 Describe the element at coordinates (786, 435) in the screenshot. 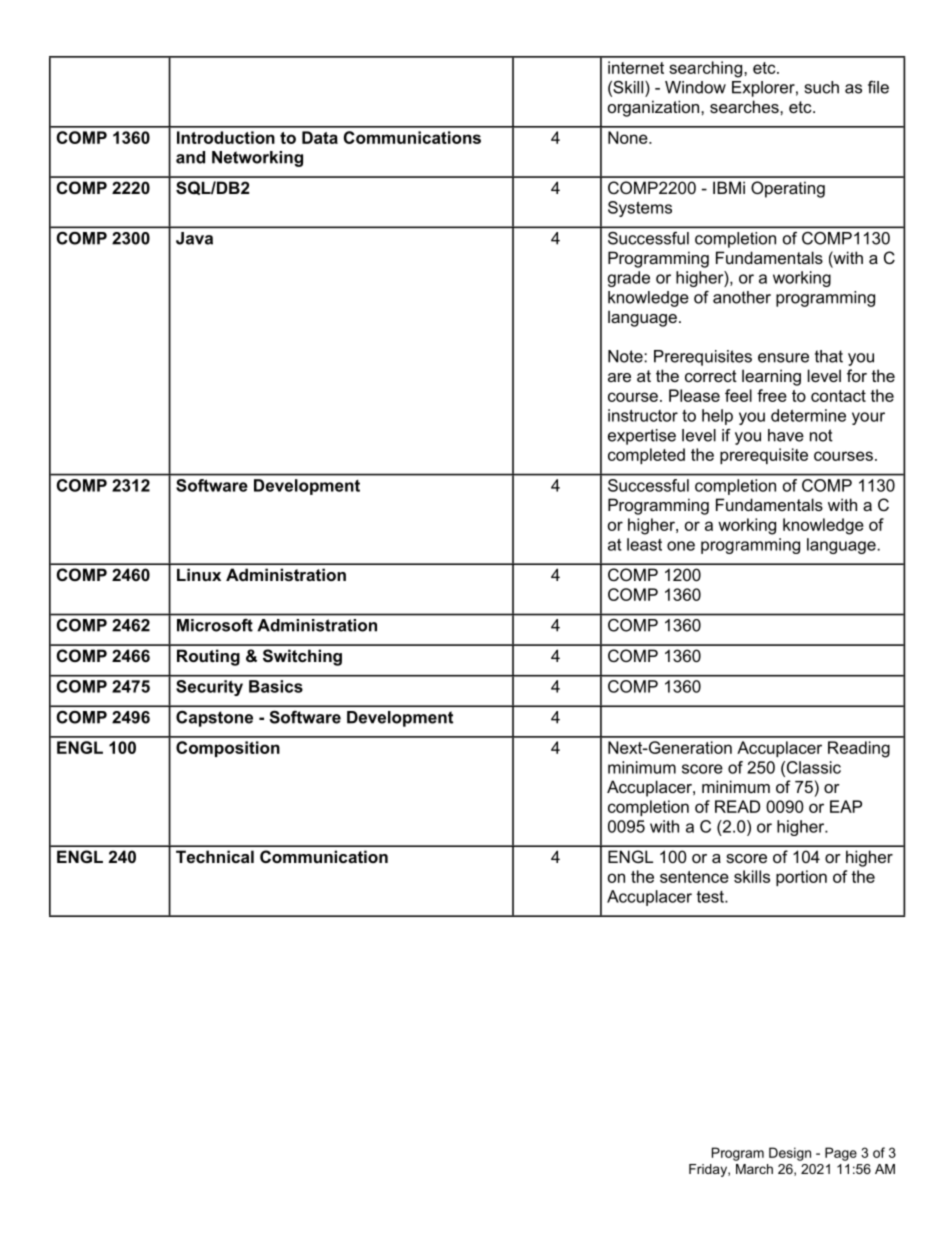

I see `have` at that location.
